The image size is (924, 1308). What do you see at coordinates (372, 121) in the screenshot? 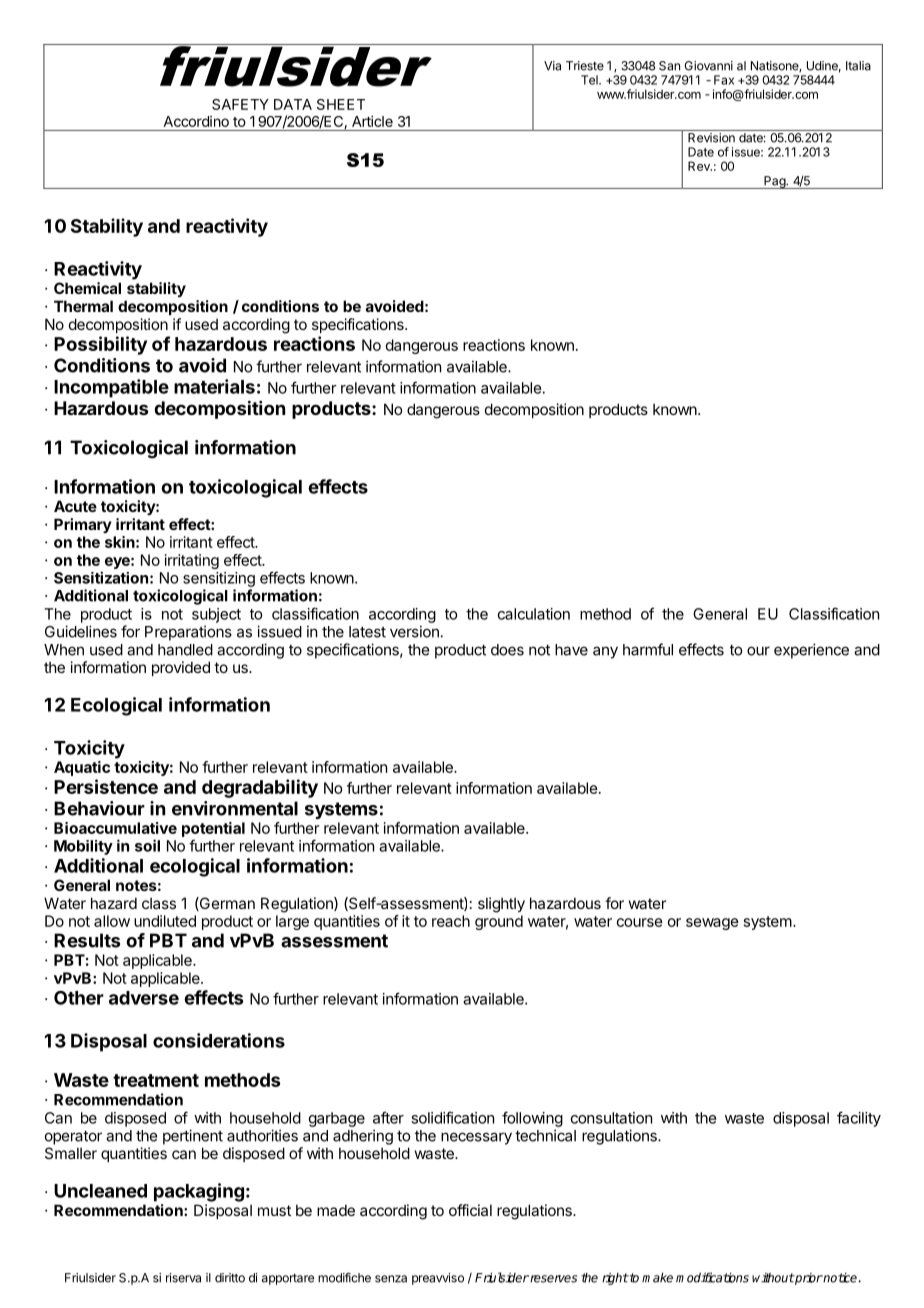
I see `Article` at bounding box center [372, 121].
